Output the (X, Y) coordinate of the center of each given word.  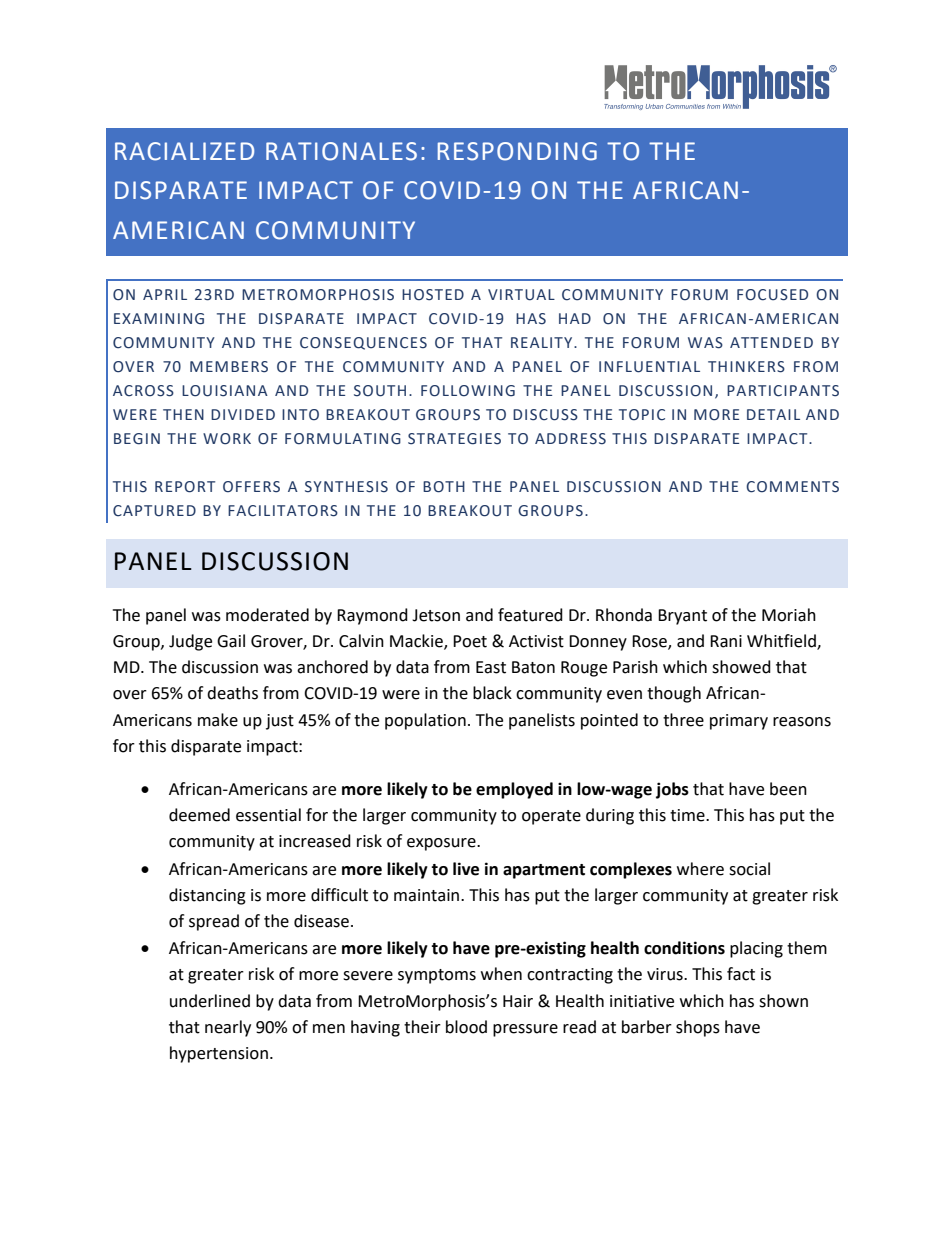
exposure (442, 844)
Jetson (436, 615)
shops (698, 1028)
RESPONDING (517, 151)
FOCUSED (772, 295)
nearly (228, 1028)
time (688, 815)
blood (466, 1027)
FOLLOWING (468, 391)
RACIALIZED (184, 151)
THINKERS (746, 367)
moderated (267, 615)
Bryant (682, 617)
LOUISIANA (225, 391)
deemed (199, 815)
